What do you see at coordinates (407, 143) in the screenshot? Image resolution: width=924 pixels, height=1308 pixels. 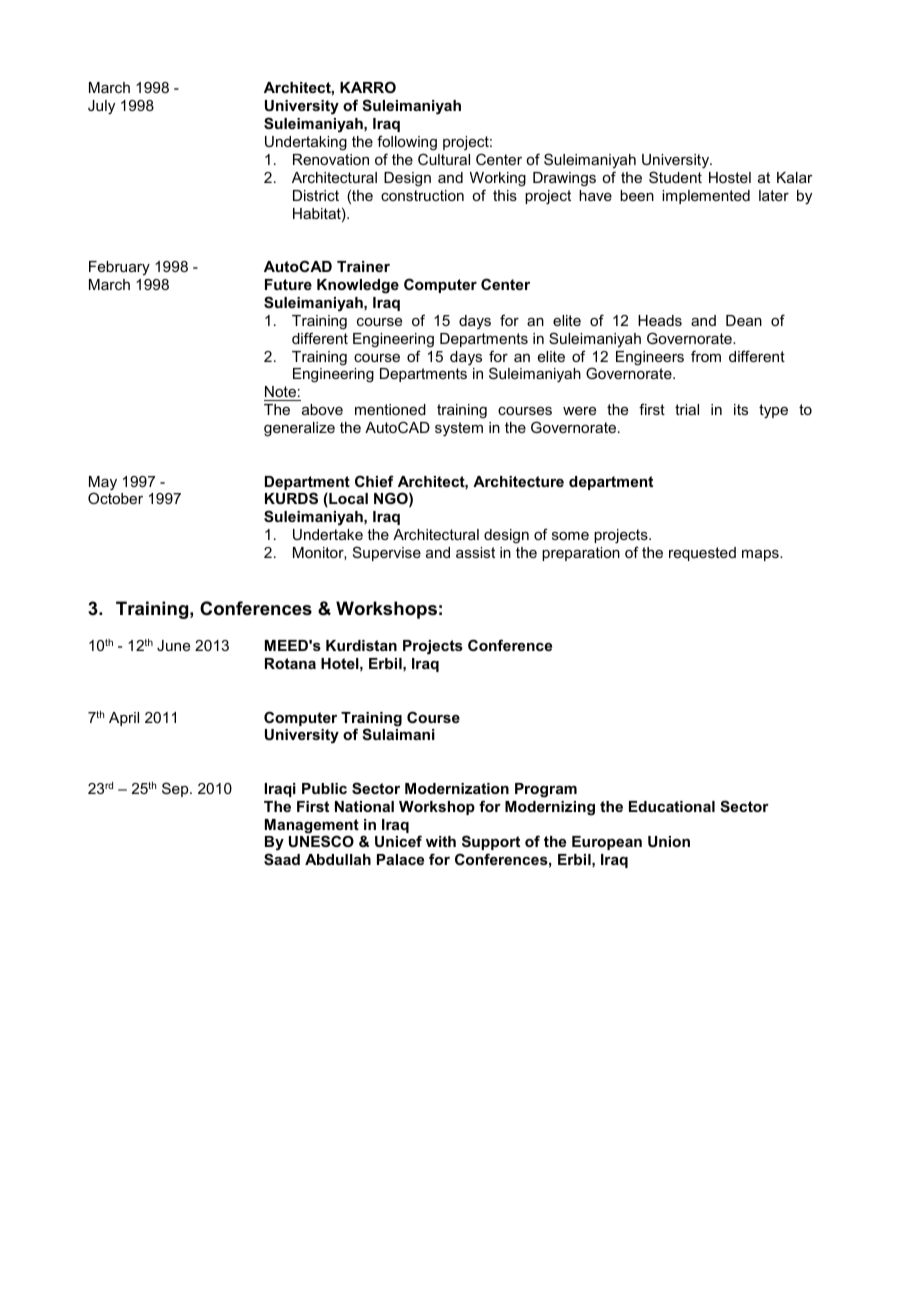 I see `following` at bounding box center [407, 143].
